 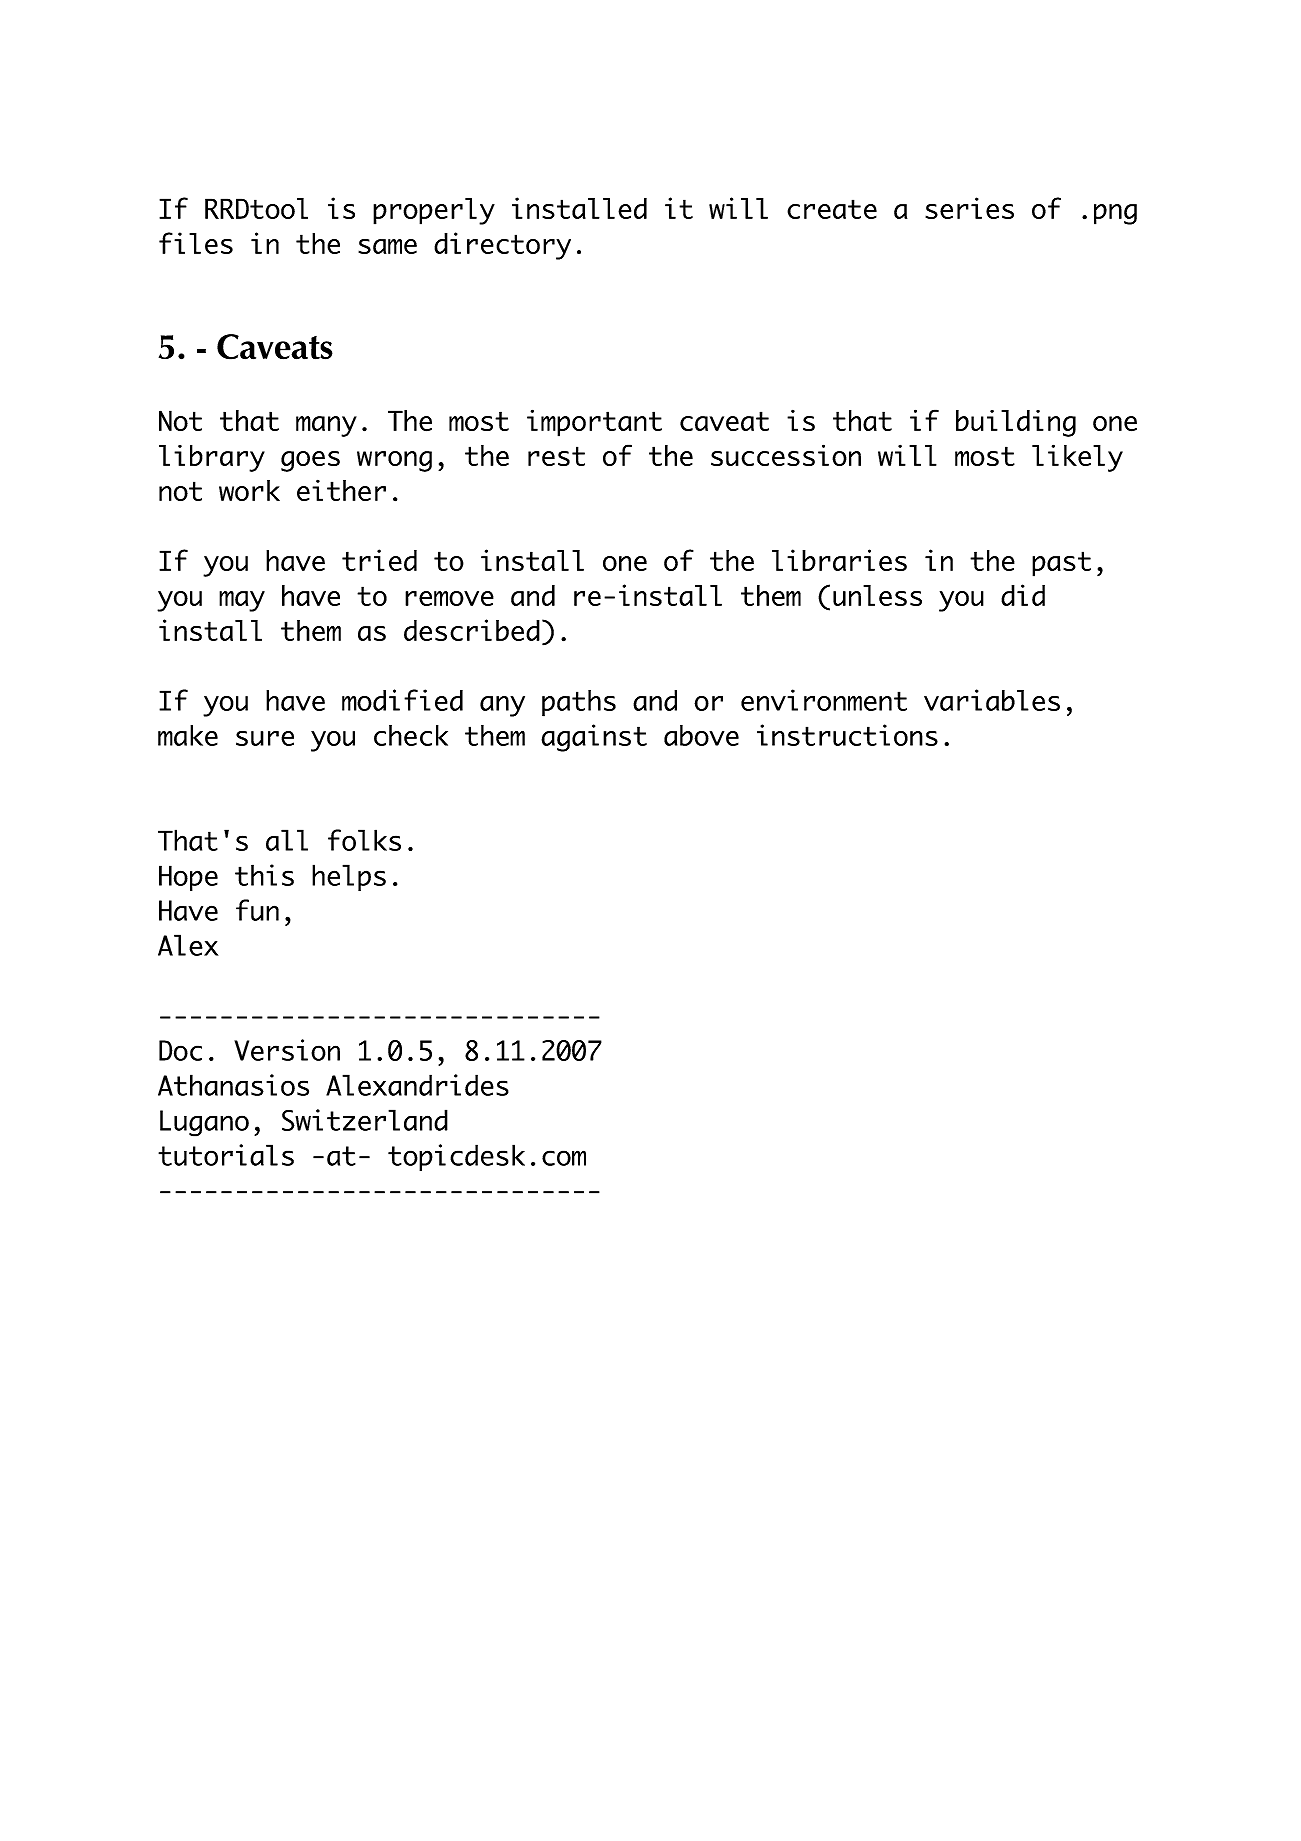 What do you see at coordinates (365, 1120) in the screenshot?
I see `Switzerland` at bounding box center [365, 1120].
